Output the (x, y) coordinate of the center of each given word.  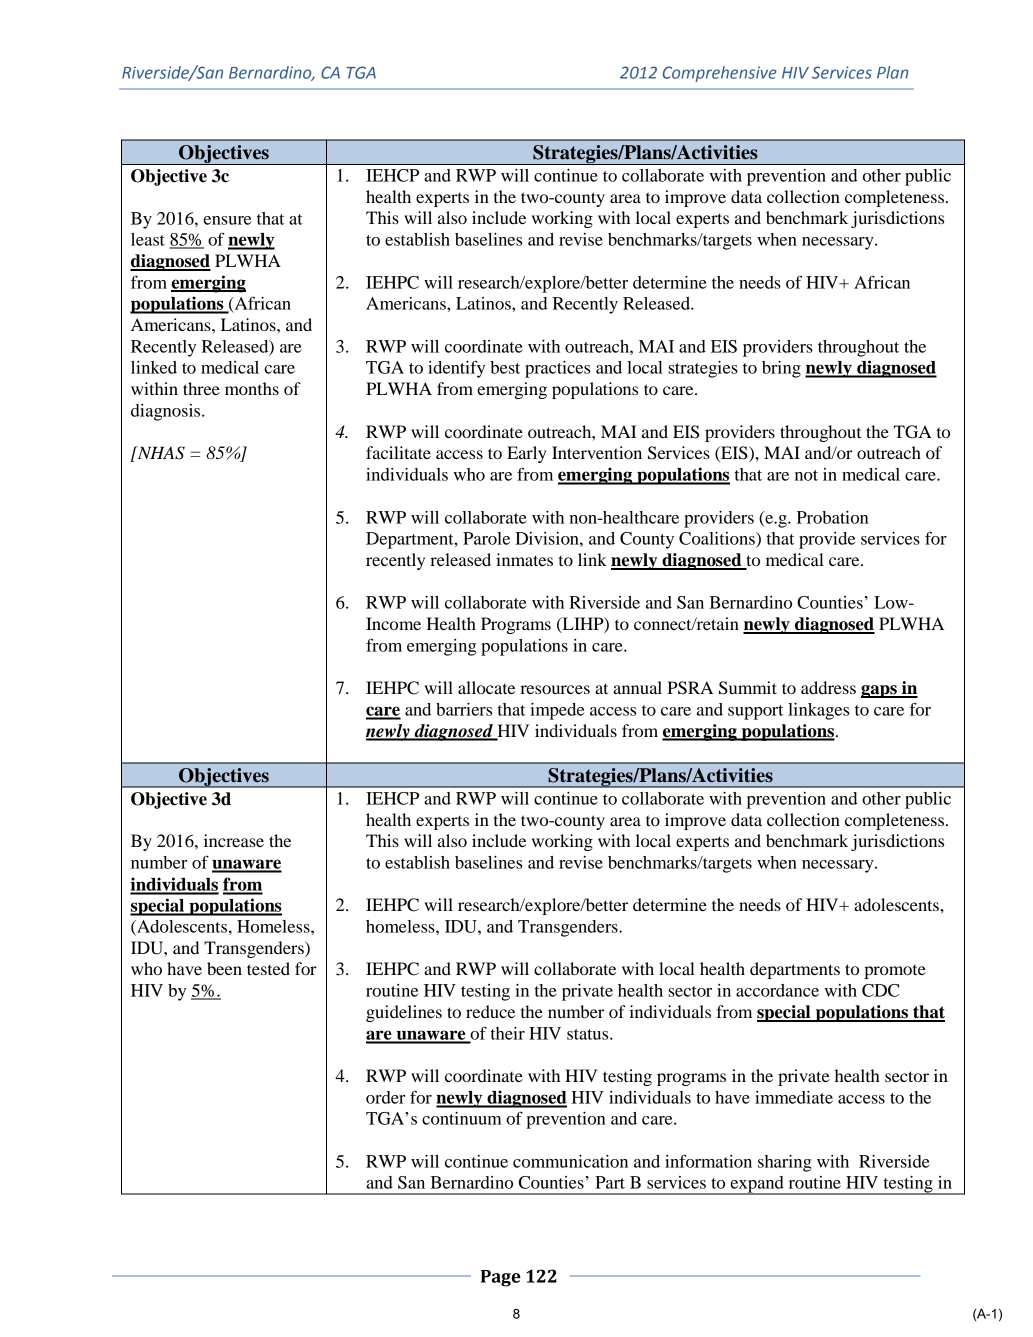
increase (234, 840)
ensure (227, 220)
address (828, 687)
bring (781, 369)
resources (555, 689)
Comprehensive (720, 74)
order (385, 1097)
